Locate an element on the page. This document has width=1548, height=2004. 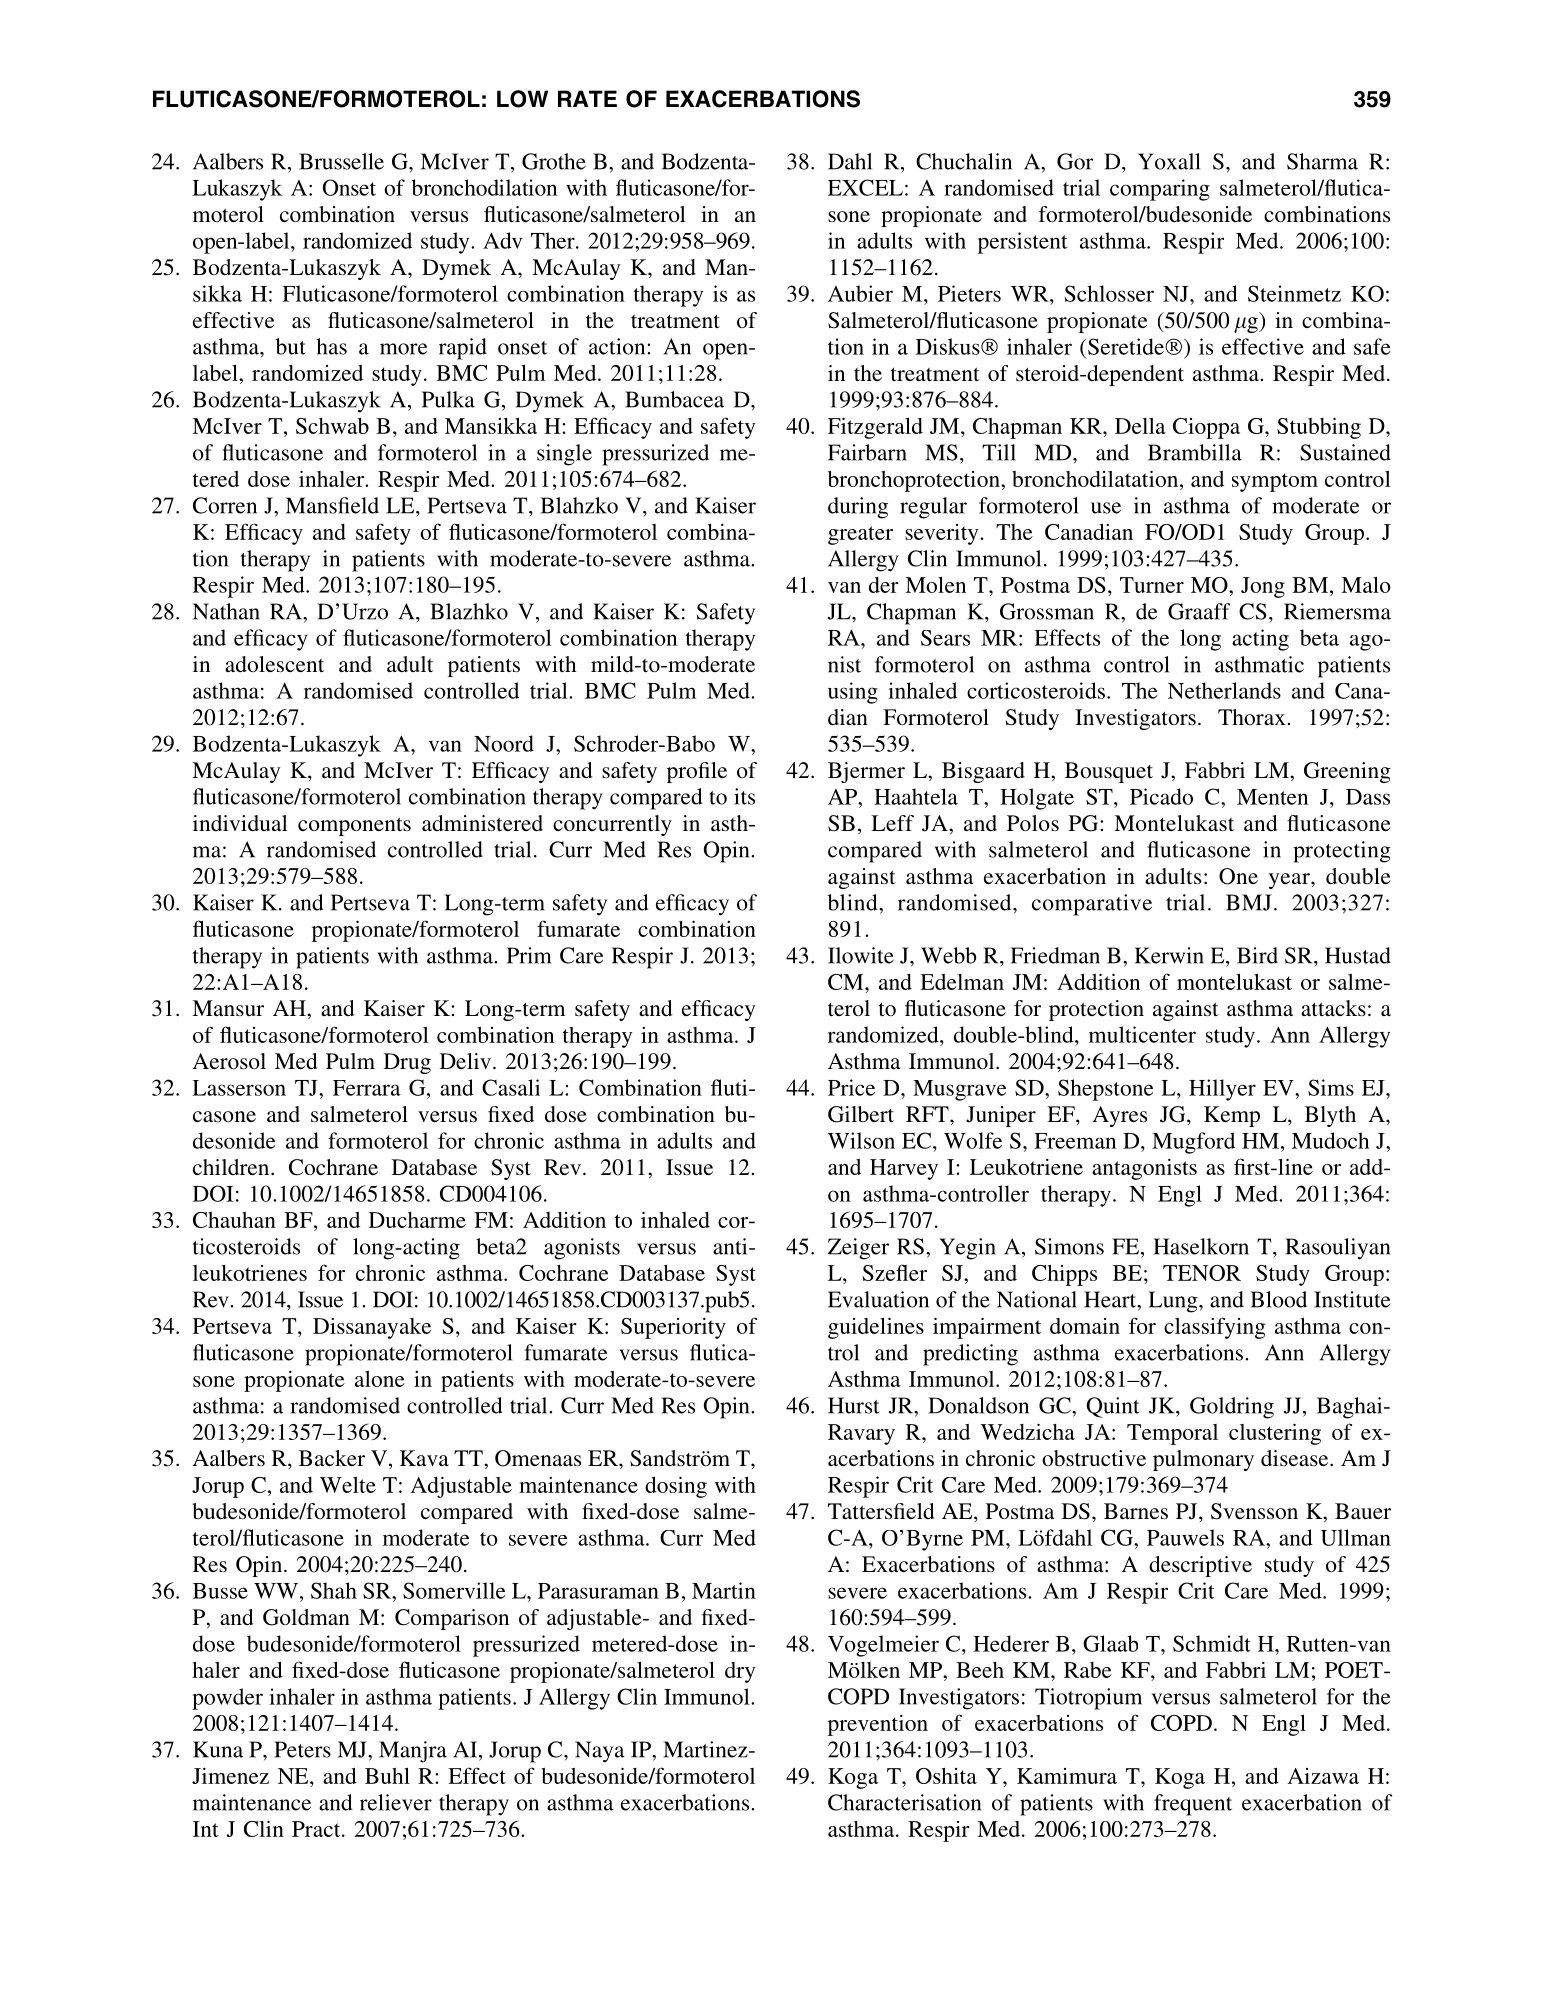
frequent is located at coordinates (1193, 1805).
